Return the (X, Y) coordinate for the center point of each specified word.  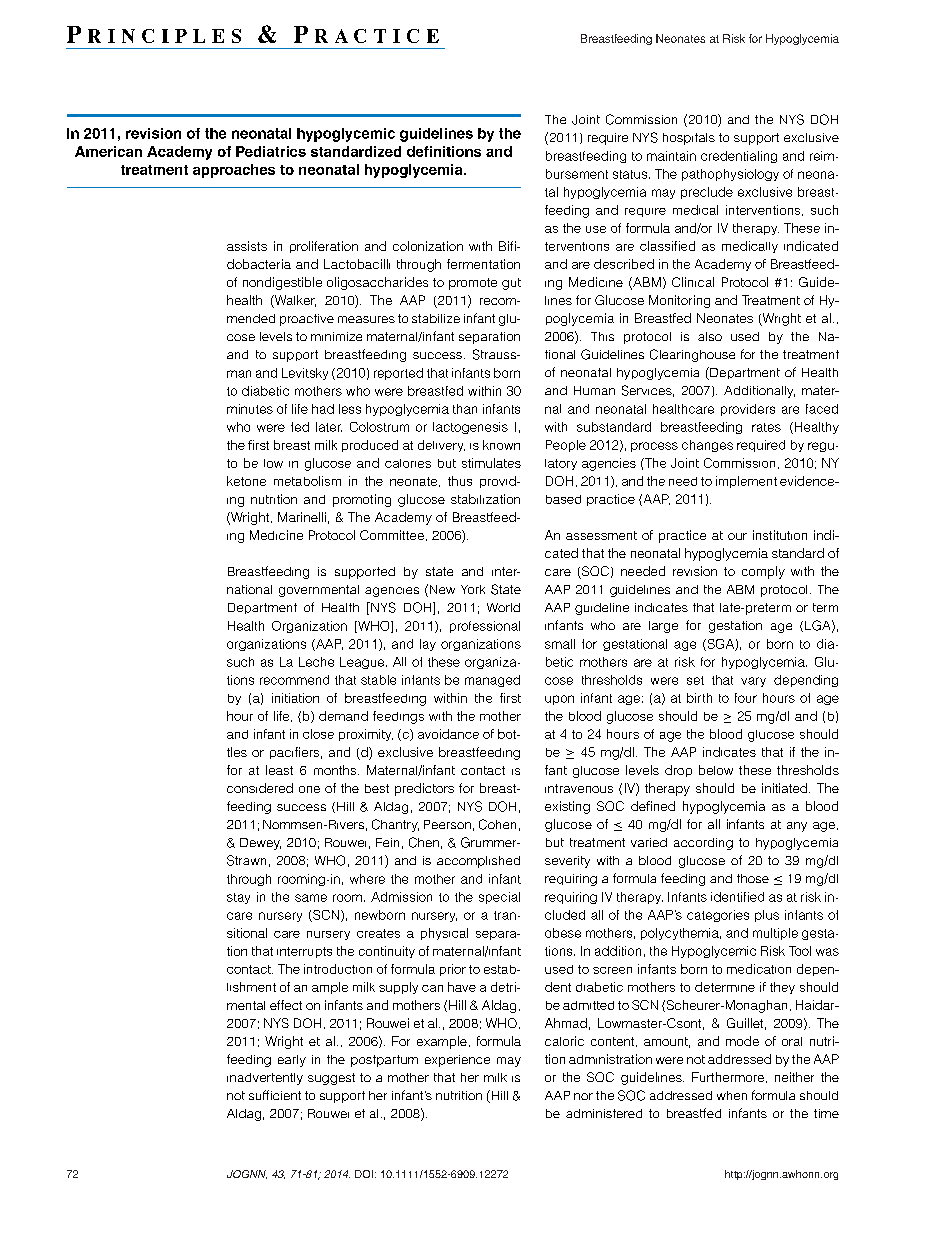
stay (238, 898)
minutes (250, 409)
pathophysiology (730, 175)
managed (492, 681)
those (753, 878)
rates (766, 427)
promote (473, 284)
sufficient (275, 1095)
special (499, 898)
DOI (364, 1174)
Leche (316, 662)
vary (753, 682)
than (465, 409)
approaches (234, 171)
